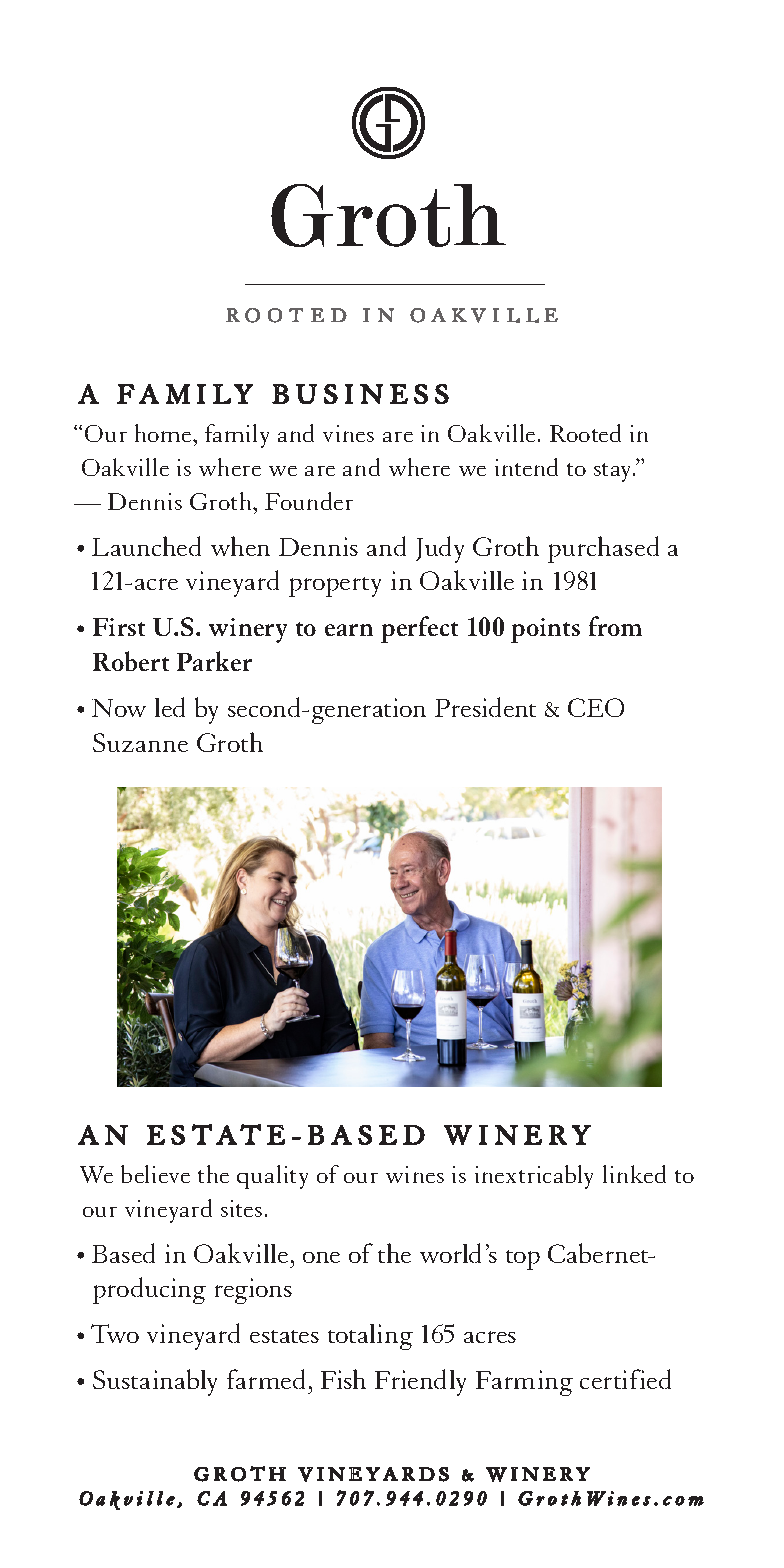 This document has width=784, height=1568. What do you see at coordinates (170, 707) in the document?
I see `led` at bounding box center [170, 707].
